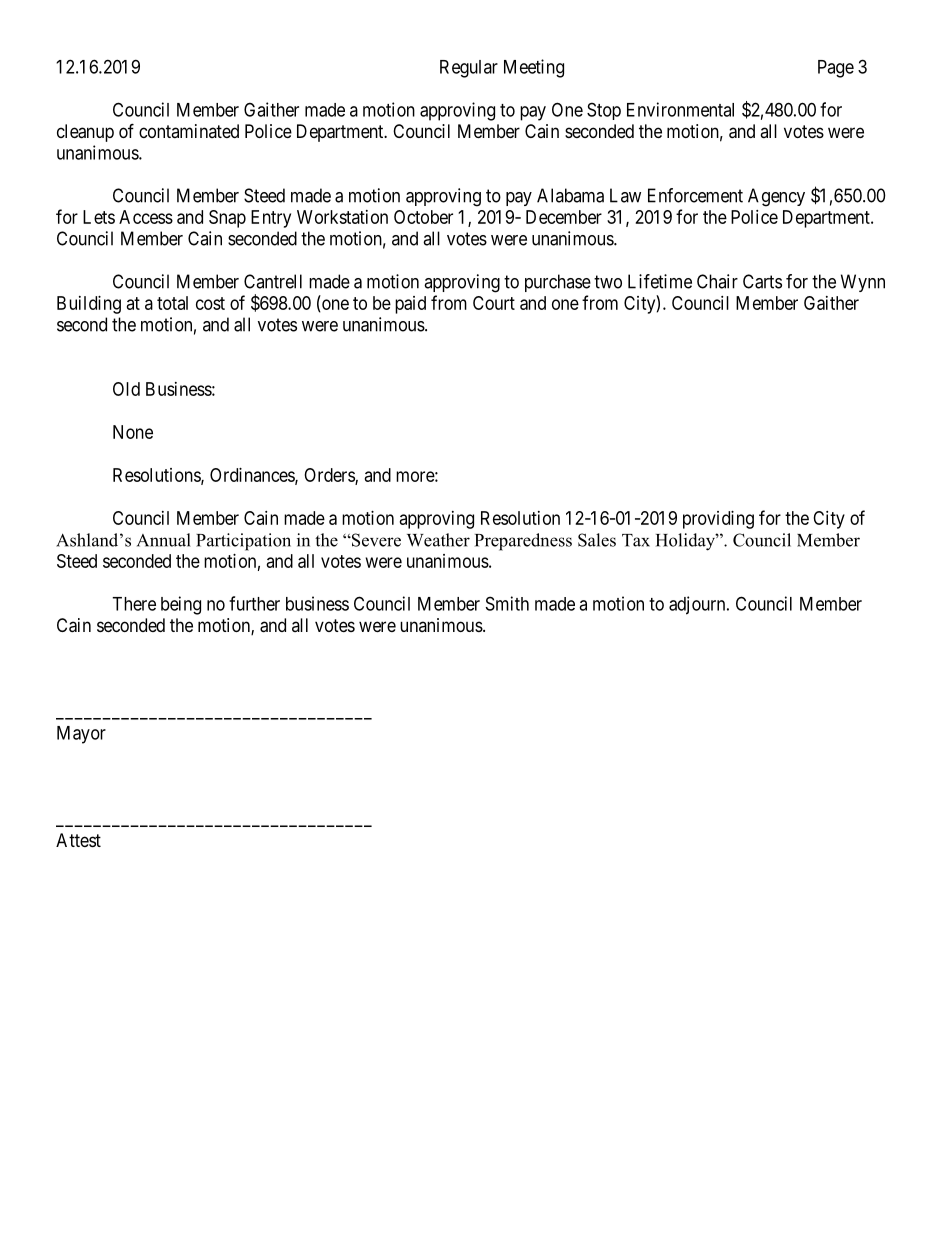  Describe the element at coordinates (330, 476) in the screenshot. I see `Orders` at that location.
